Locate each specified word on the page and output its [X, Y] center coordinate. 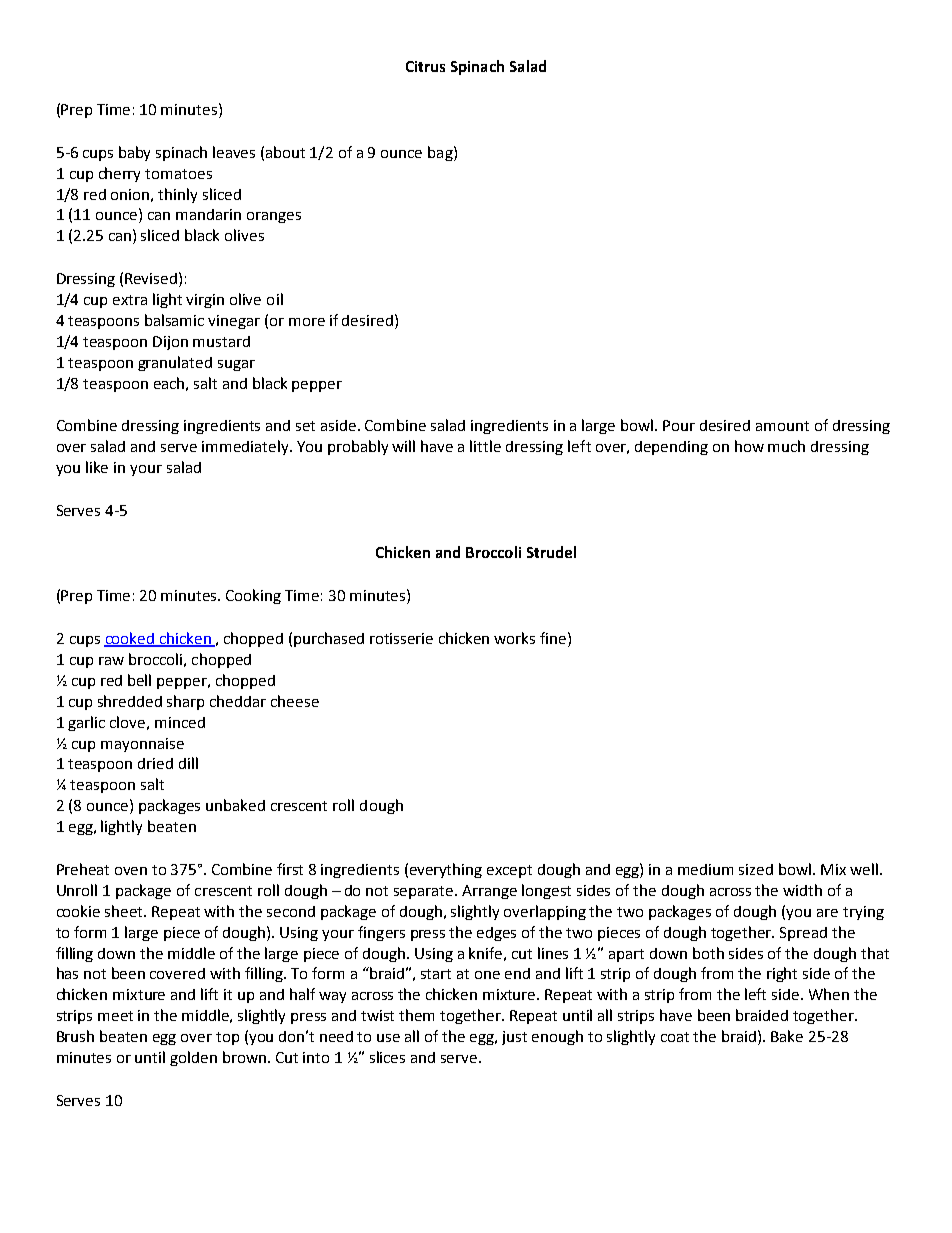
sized [756, 869]
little [485, 446]
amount [782, 426]
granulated [175, 363]
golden [193, 1058]
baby [134, 153]
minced [180, 722]
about [285, 152]
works [514, 638]
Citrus [425, 66]
